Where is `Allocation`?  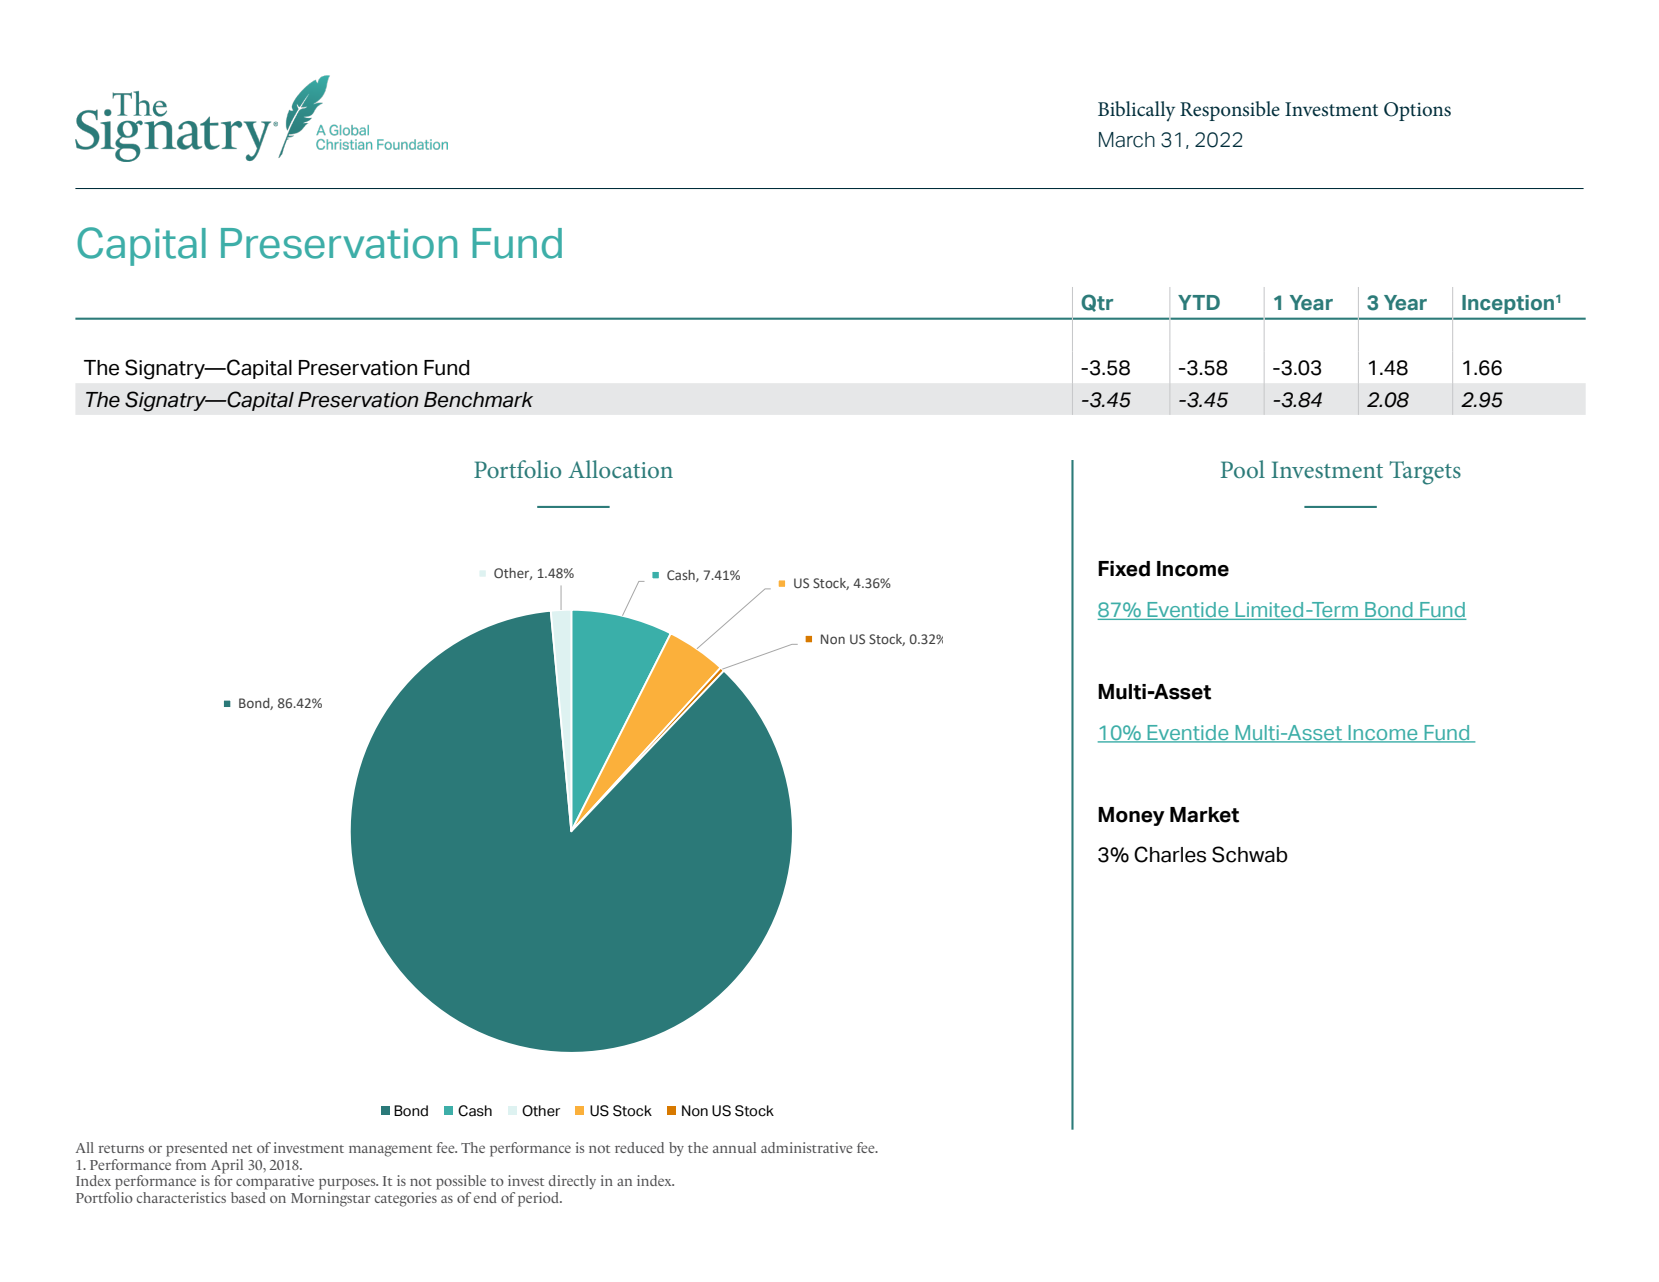
Allocation is located at coordinates (620, 469).
